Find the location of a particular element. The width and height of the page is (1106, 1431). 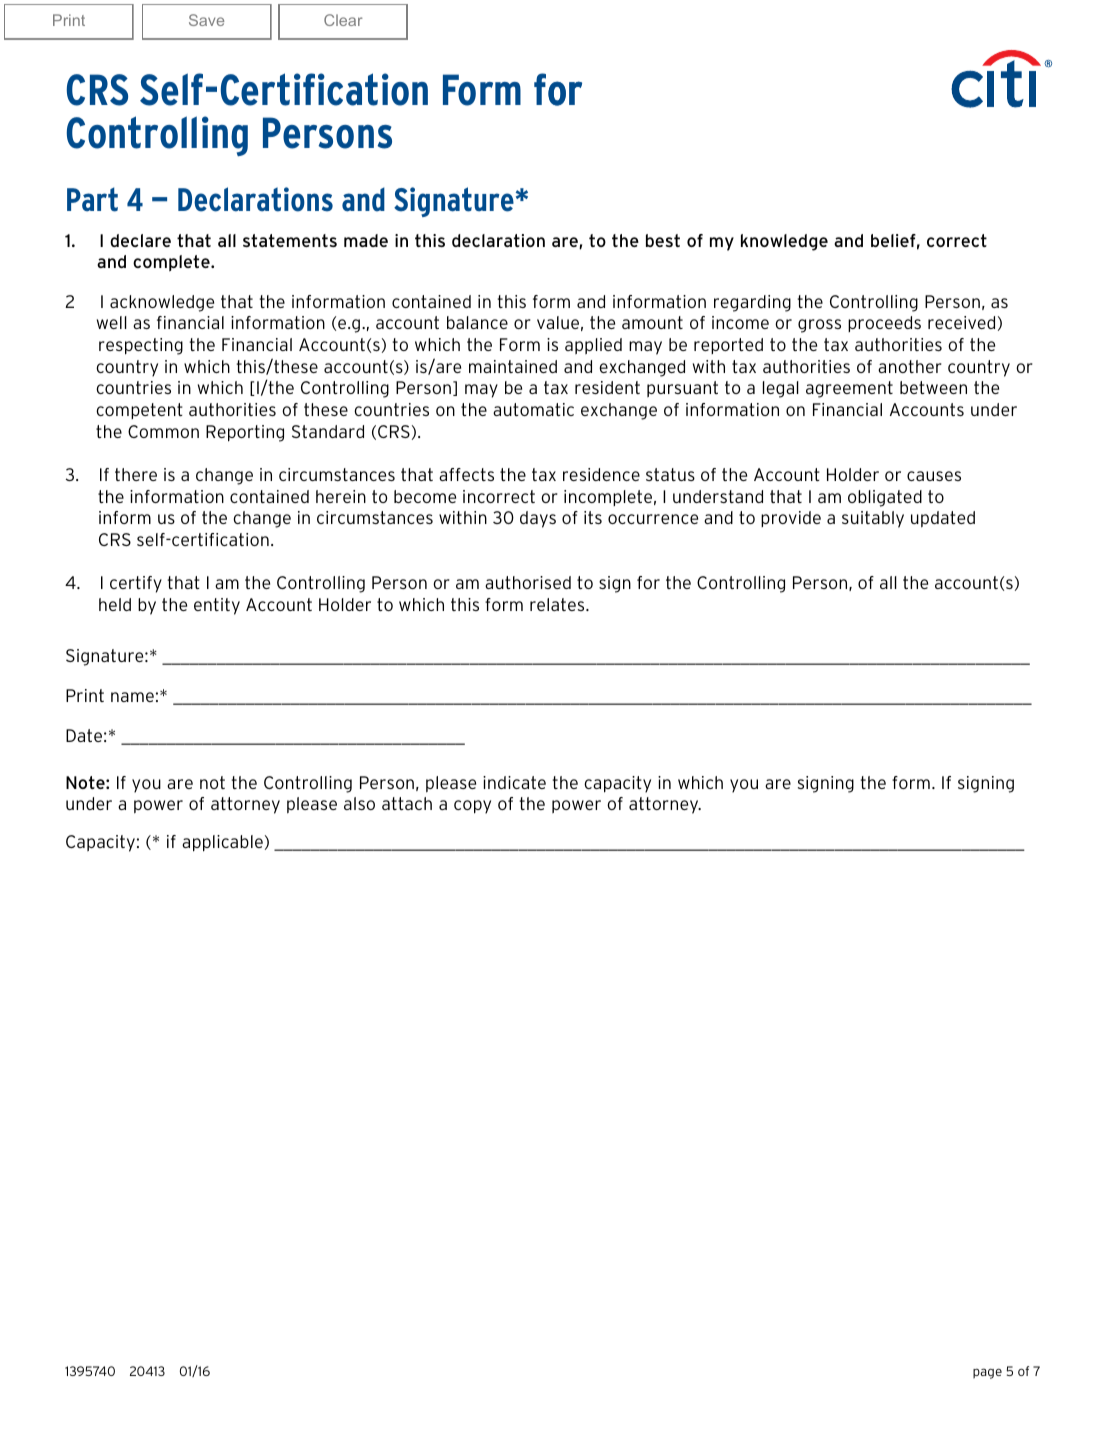

page is located at coordinates (987, 1373).
